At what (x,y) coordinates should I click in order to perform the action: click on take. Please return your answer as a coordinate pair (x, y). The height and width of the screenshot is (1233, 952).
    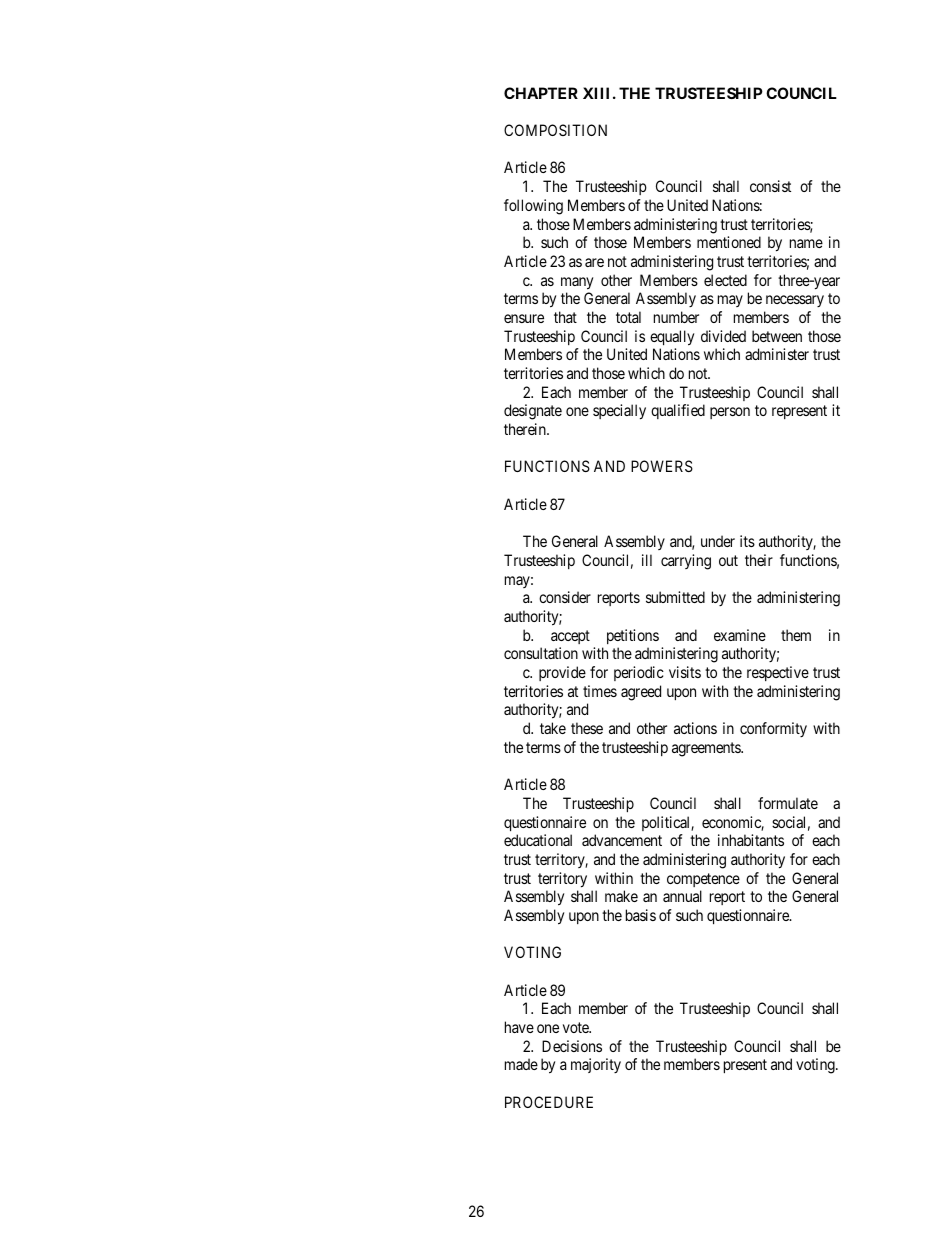
    Looking at the image, I should click on (553, 728).
